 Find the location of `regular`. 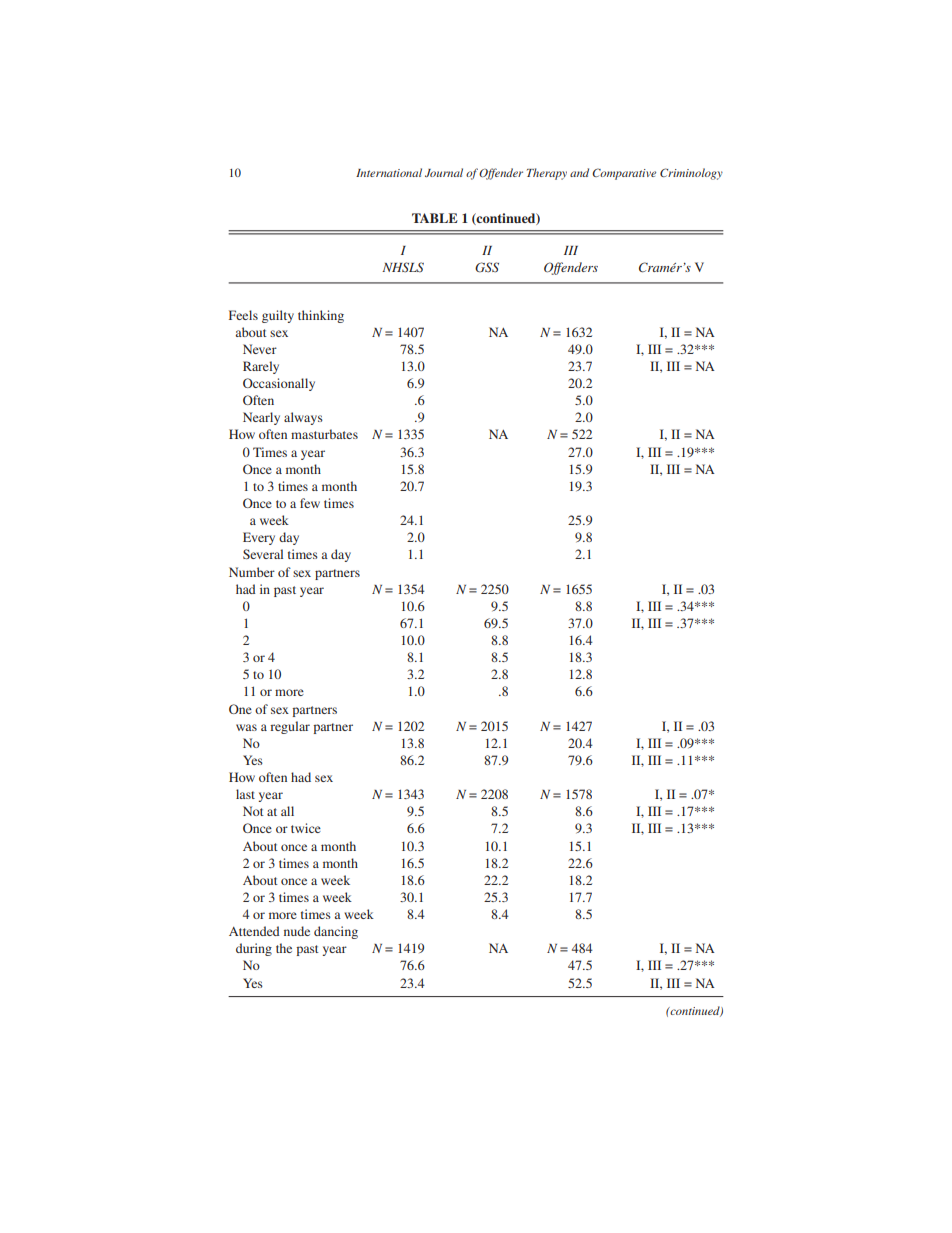

regular is located at coordinates (290, 727).
